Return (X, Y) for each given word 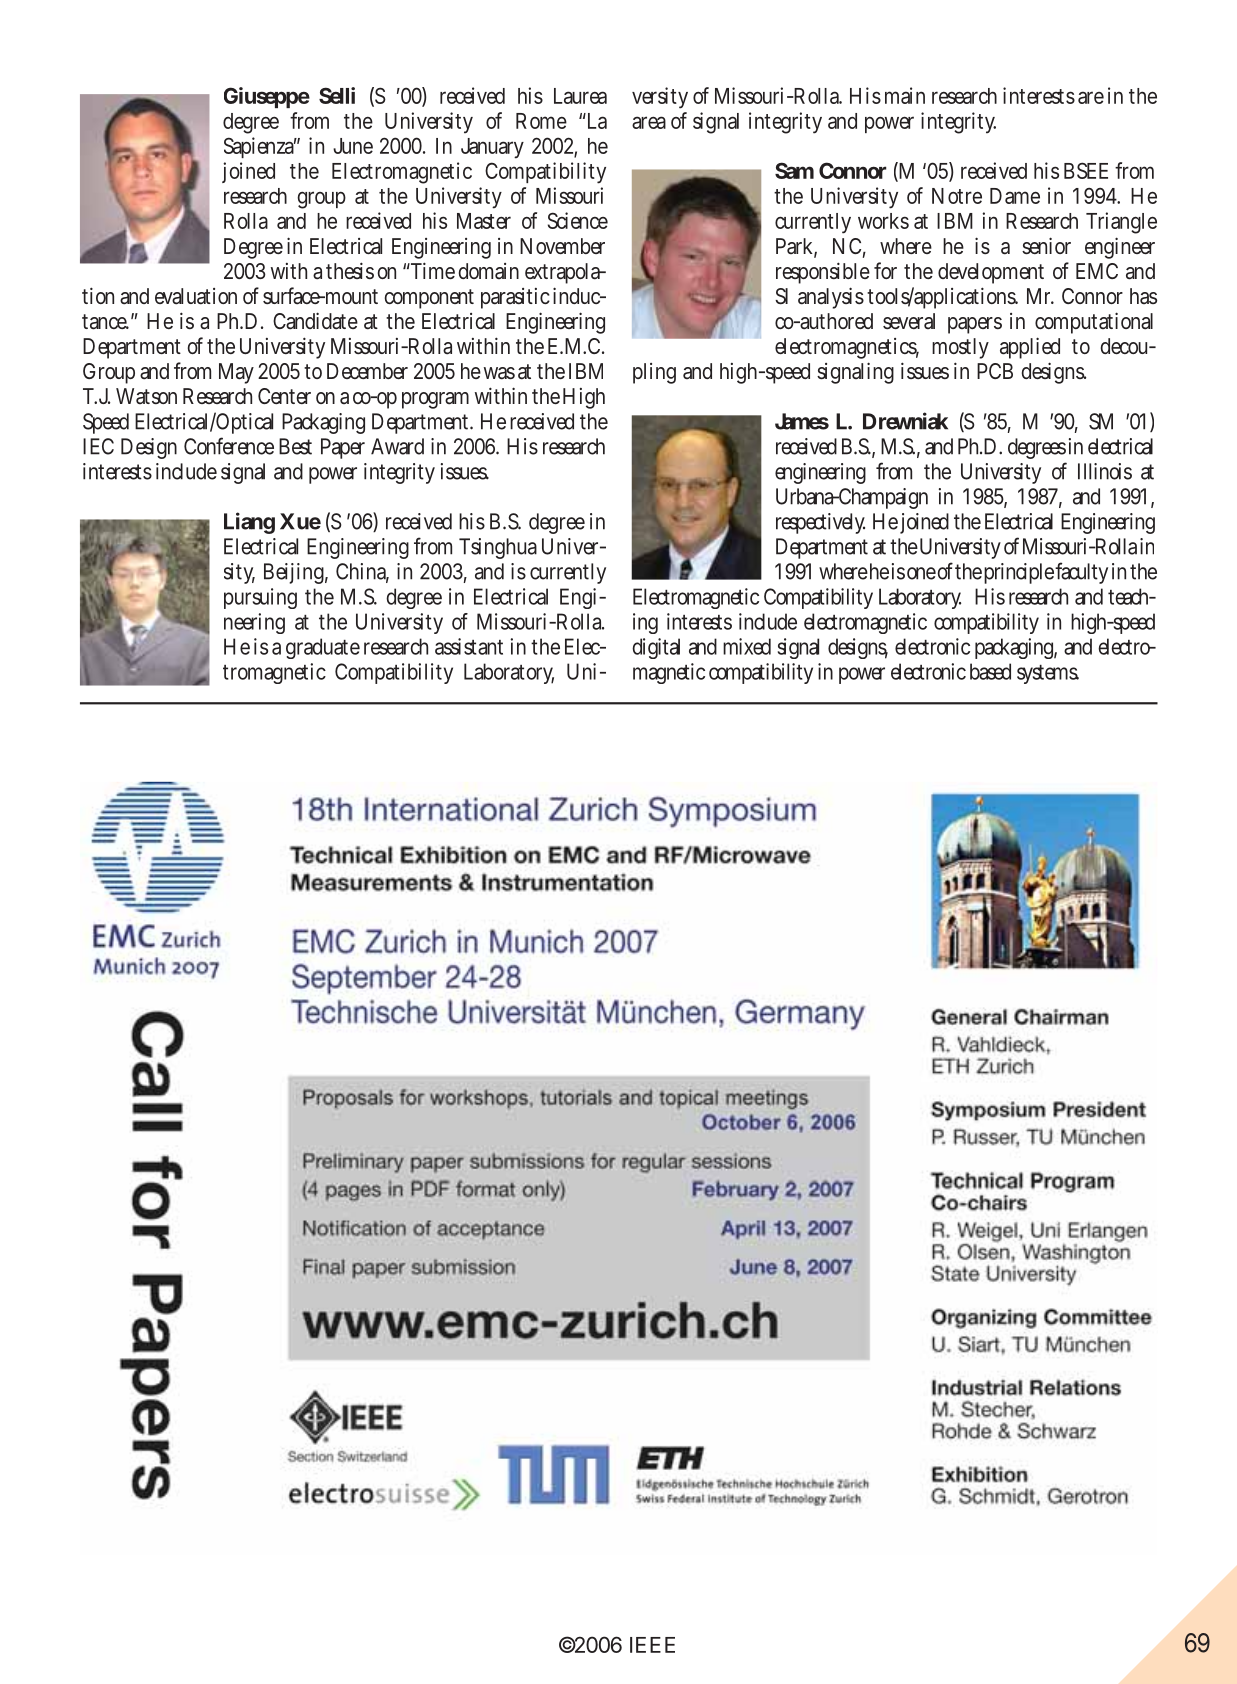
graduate (323, 648)
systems (1048, 674)
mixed (747, 646)
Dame (1015, 196)
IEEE (652, 1645)
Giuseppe (267, 97)
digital (656, 648)
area (649, 122)
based (990, 671)
